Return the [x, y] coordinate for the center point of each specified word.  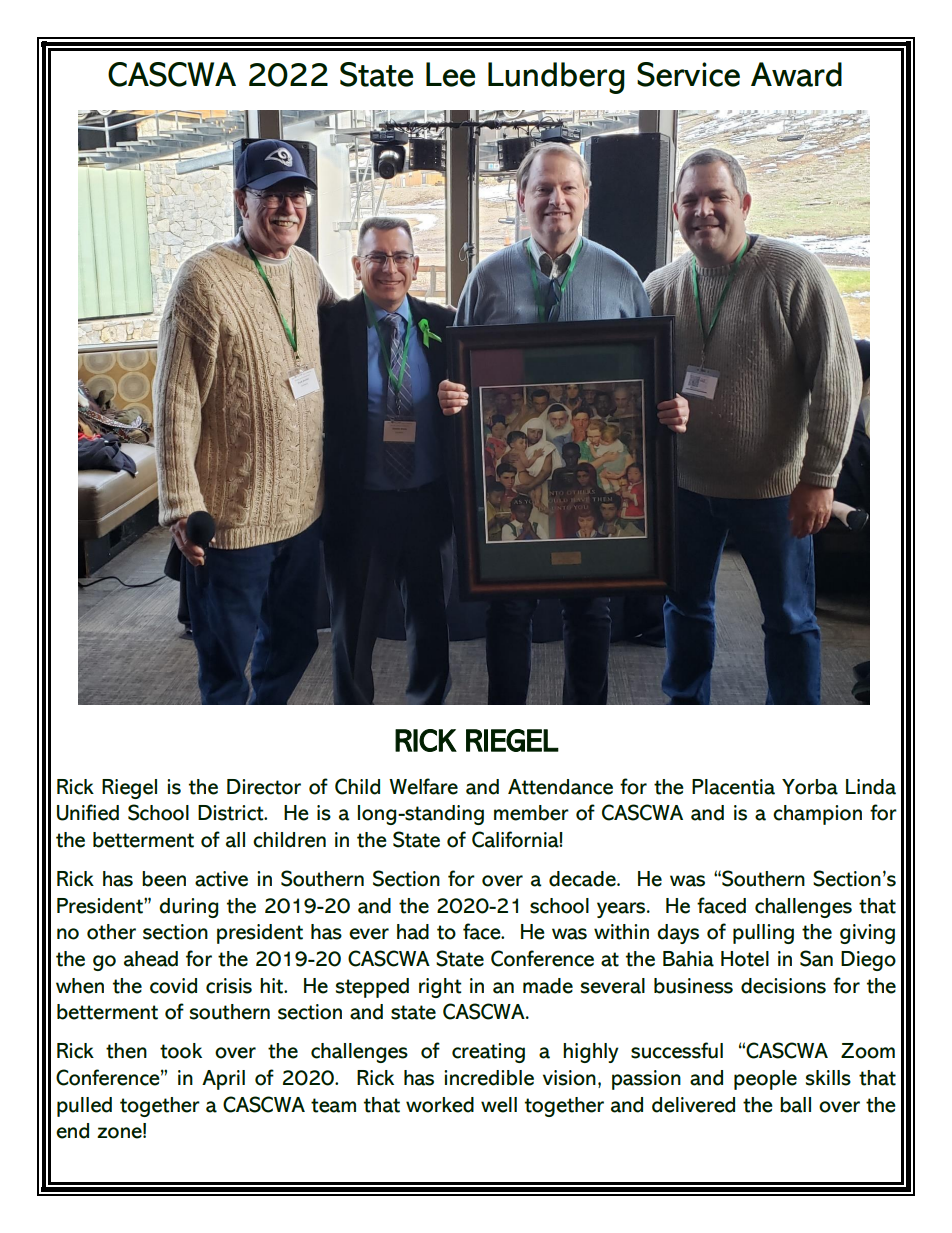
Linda [871, 787]
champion [817, 815]
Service [688, 74]
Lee [451, 74]
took [181, 1051]
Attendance [560, 787]
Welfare [423, 786]
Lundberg [556, 78]
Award [796, 74]
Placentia [733, 787]
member [531, 813]
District [232, 813]
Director [264, 787]
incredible [489, 1078]
